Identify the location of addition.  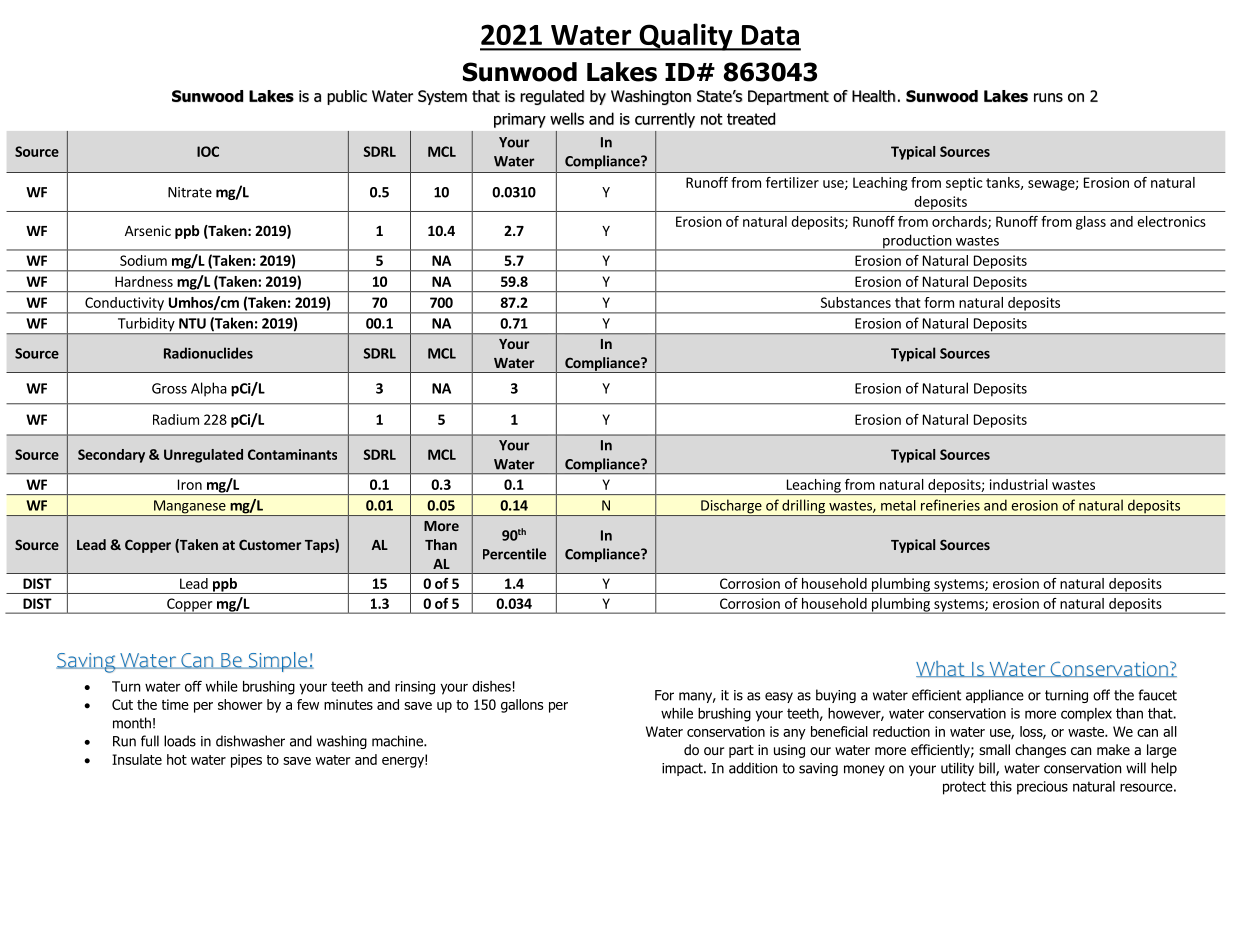
(753, 768).
